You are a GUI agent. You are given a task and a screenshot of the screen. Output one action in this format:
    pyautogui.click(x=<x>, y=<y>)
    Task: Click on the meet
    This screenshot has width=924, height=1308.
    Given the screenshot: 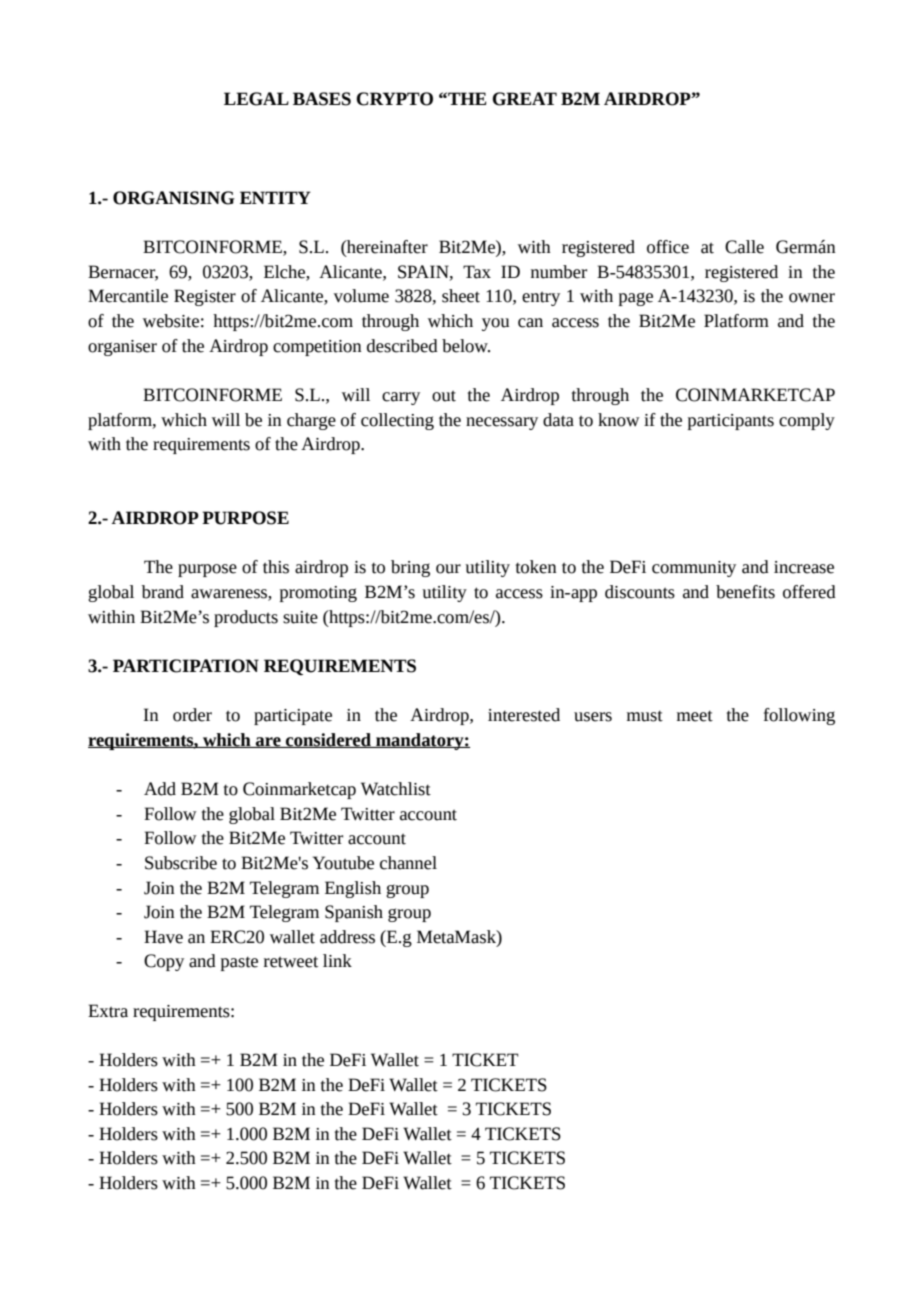 What is the action you would take?
    pyautogui.click(x=695, y=716)
